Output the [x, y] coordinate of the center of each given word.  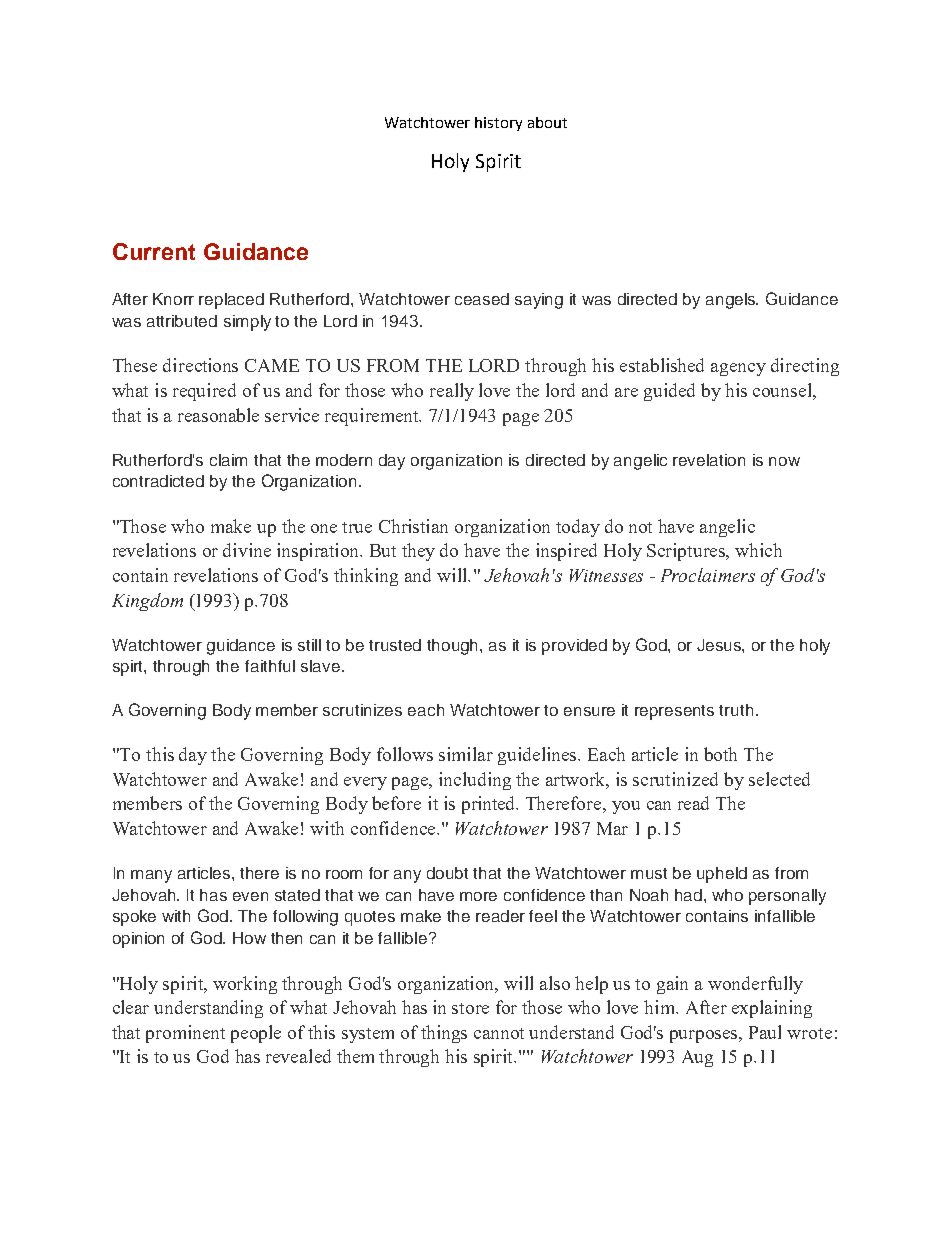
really [452, 392]
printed [490, 805]
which [758, 550]
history [498, 124]
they [418, 552]
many [151, 876]
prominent [185, 1034]
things [444, 1034]
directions [200, 365]
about [547, 122]
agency [738, 369]
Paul [765, 1032]
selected [779, 779]
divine [247, 550]
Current [154, 251]
